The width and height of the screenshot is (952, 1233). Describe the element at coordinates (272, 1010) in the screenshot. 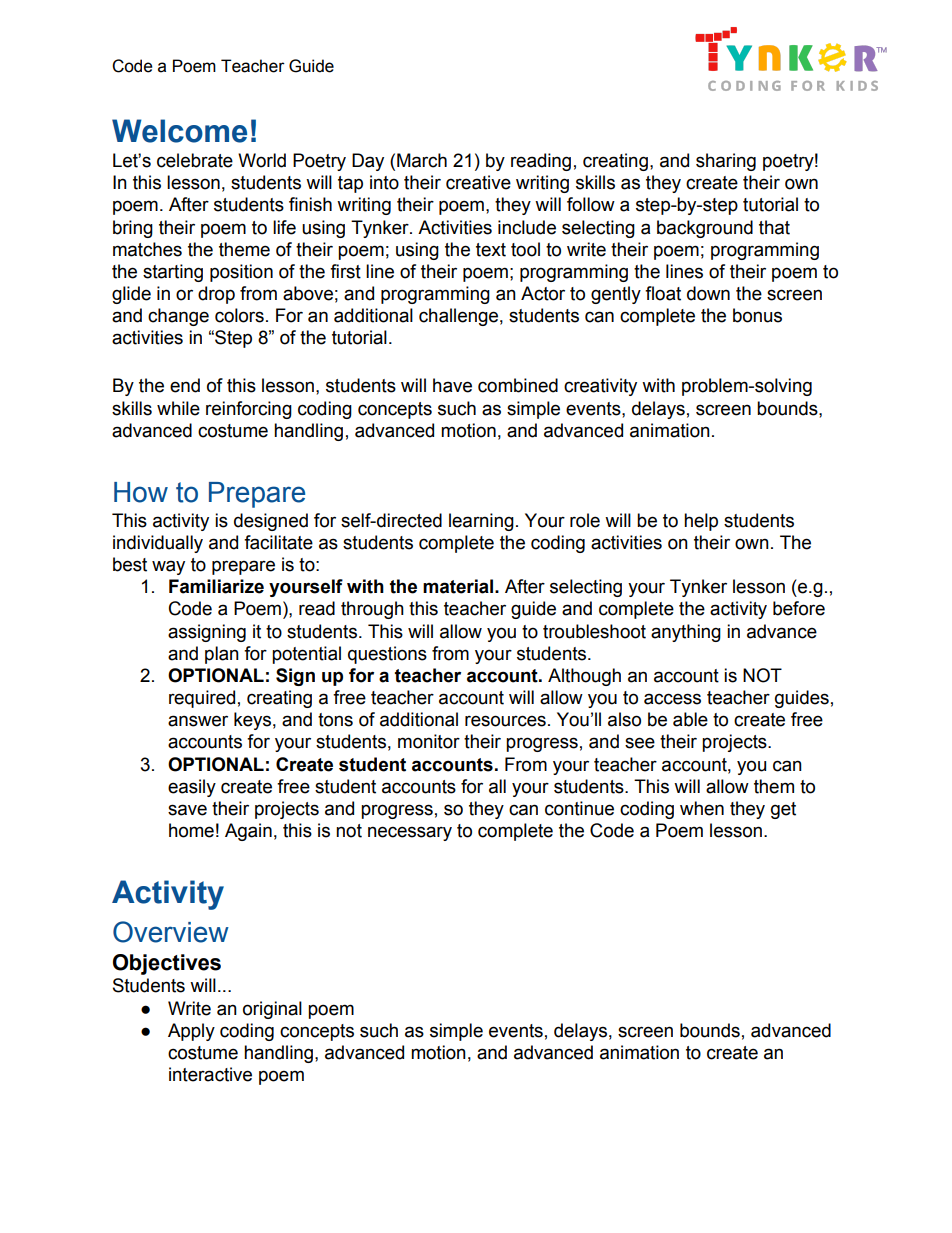

I see `original` at that location.
